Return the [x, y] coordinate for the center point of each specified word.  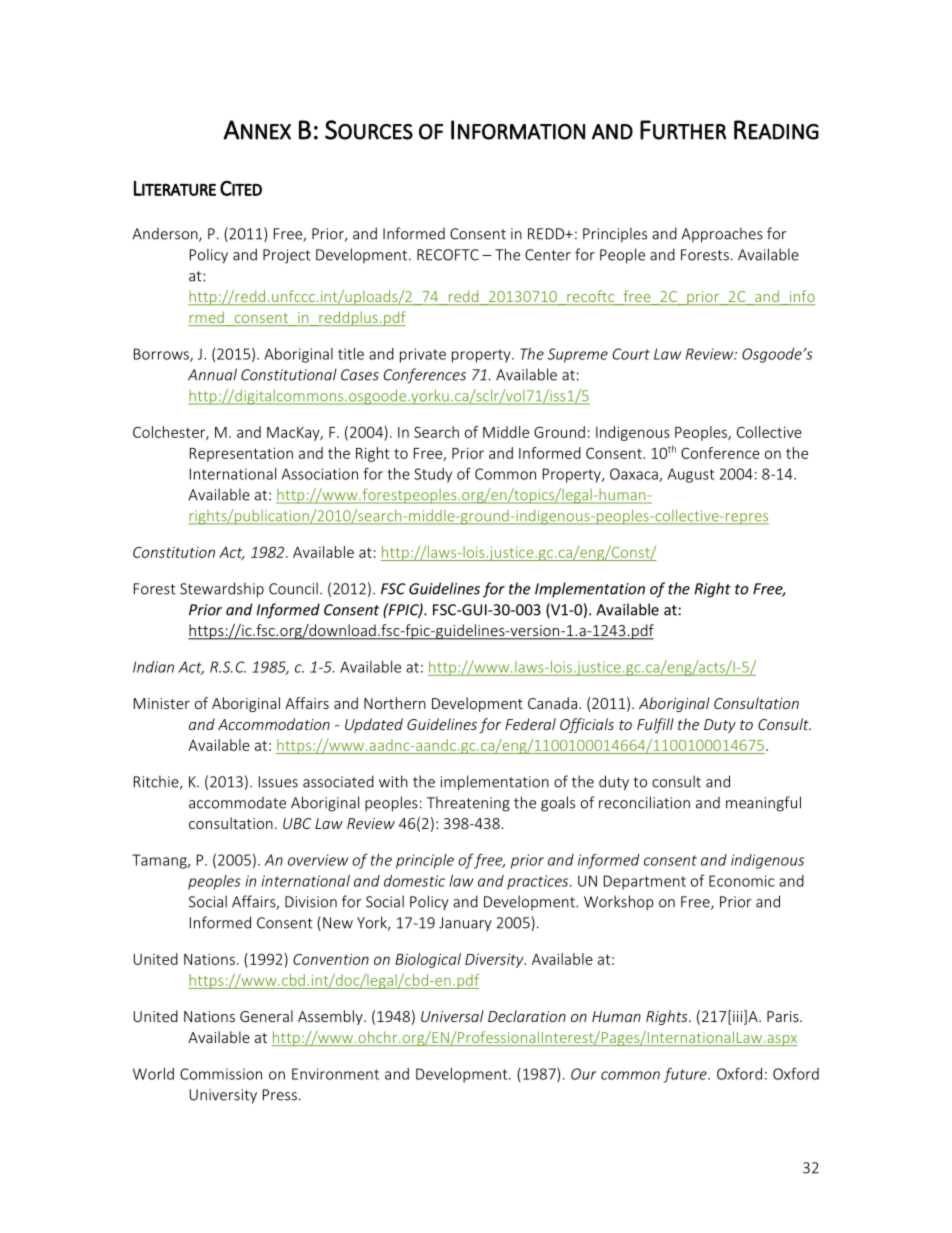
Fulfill [655, 725]
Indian [153, 667]
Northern [395, 703]
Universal [452, 1016]
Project [287, 256]
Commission [221, 1074]
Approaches [722, 235]
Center [548, 255]
